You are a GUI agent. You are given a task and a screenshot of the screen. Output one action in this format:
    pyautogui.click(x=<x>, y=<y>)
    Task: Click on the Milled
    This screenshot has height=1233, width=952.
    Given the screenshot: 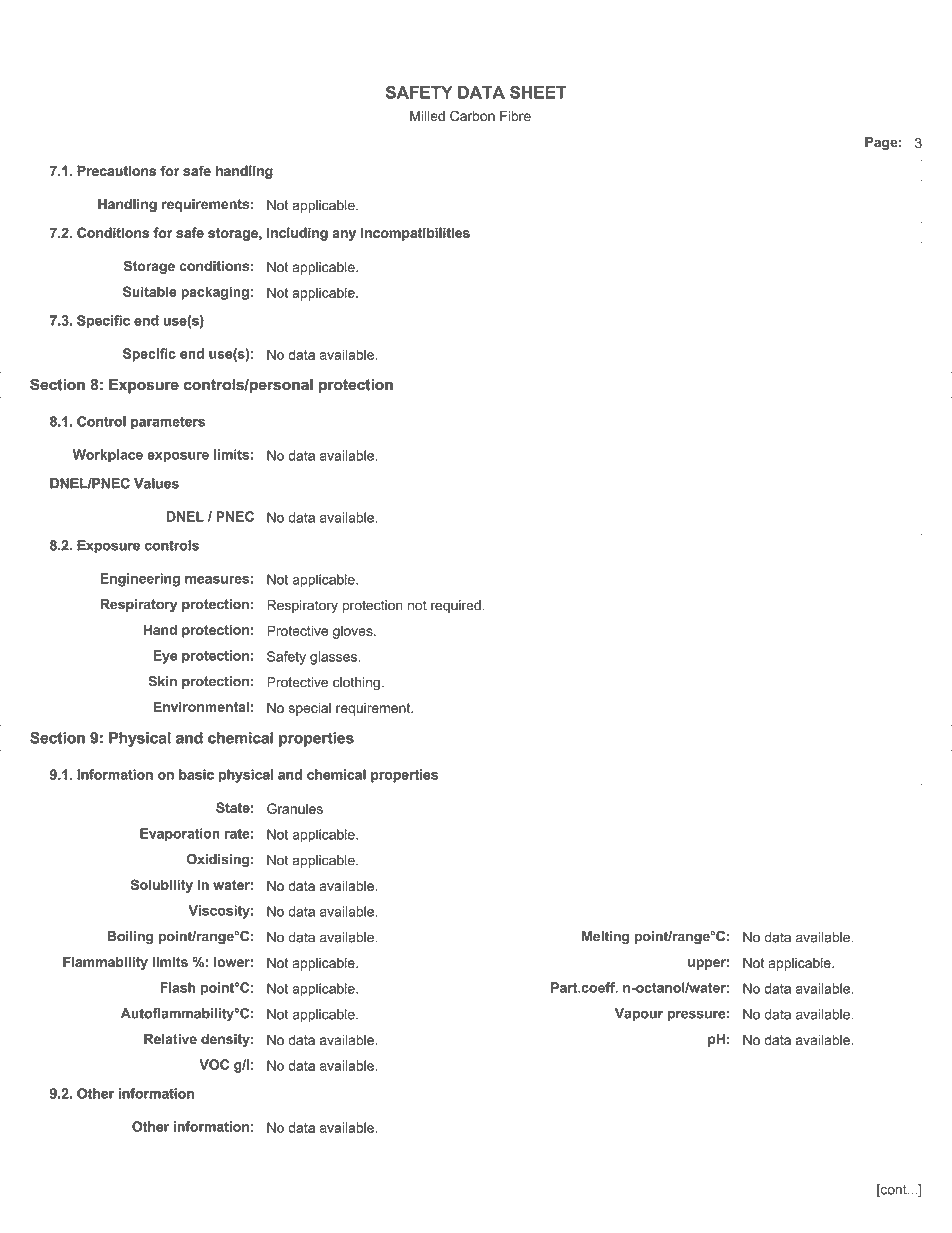 What is the action you would take?
    pyautogui.click(x=427, y=116)
